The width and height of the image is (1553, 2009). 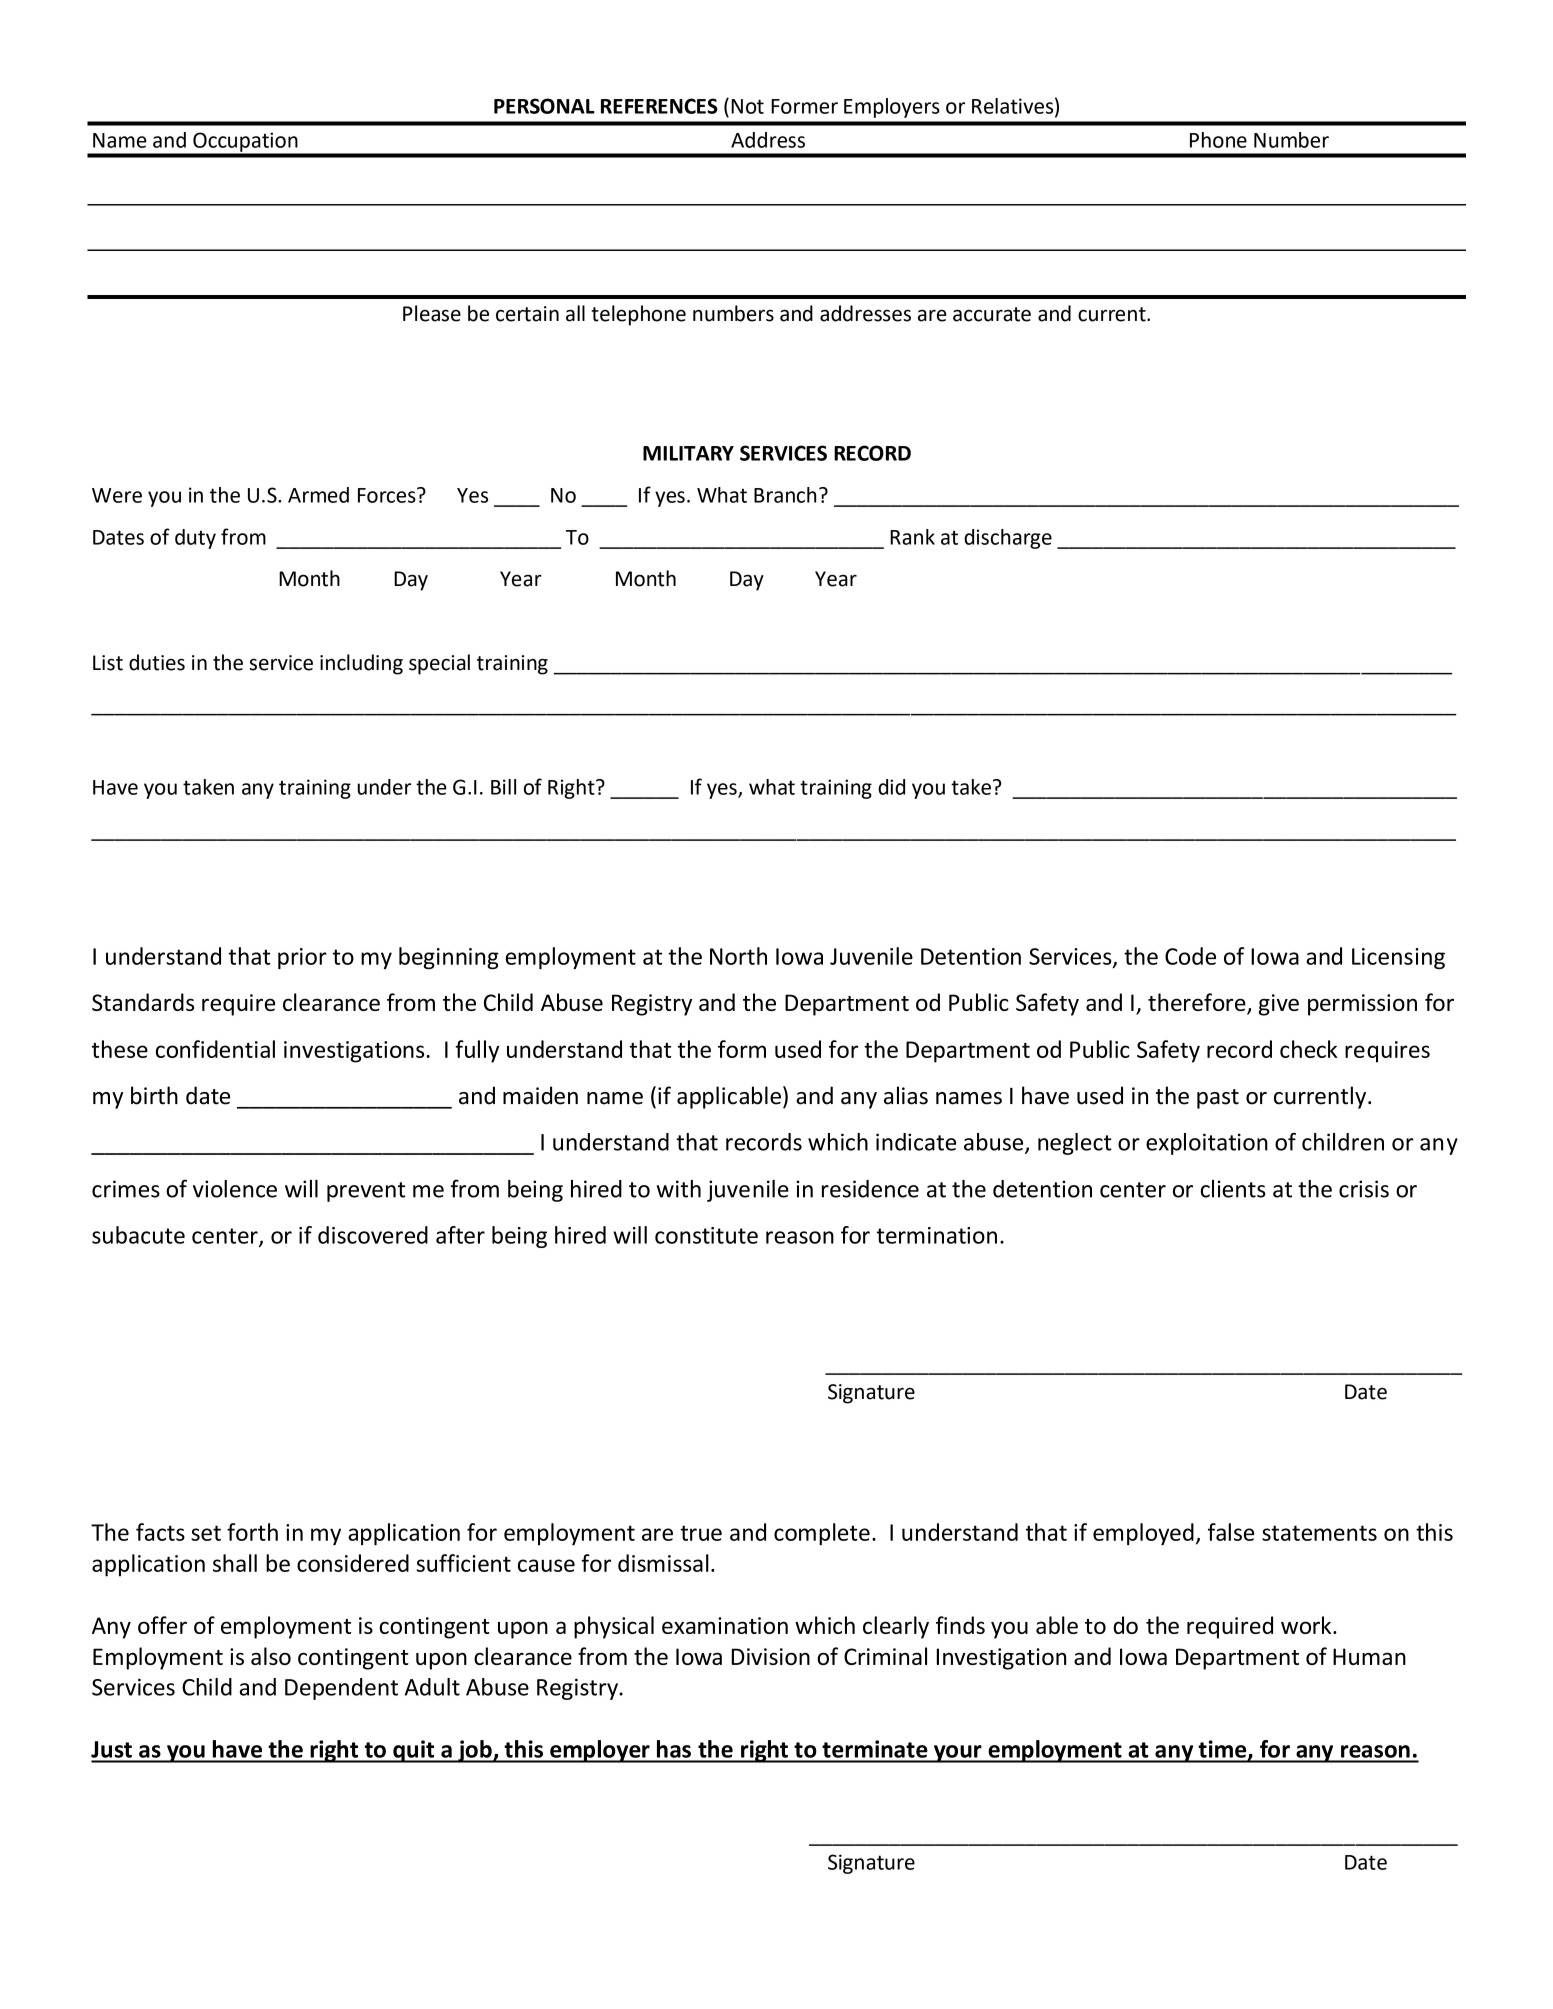 I want to click on Division, so click(x=770, y=1656).
